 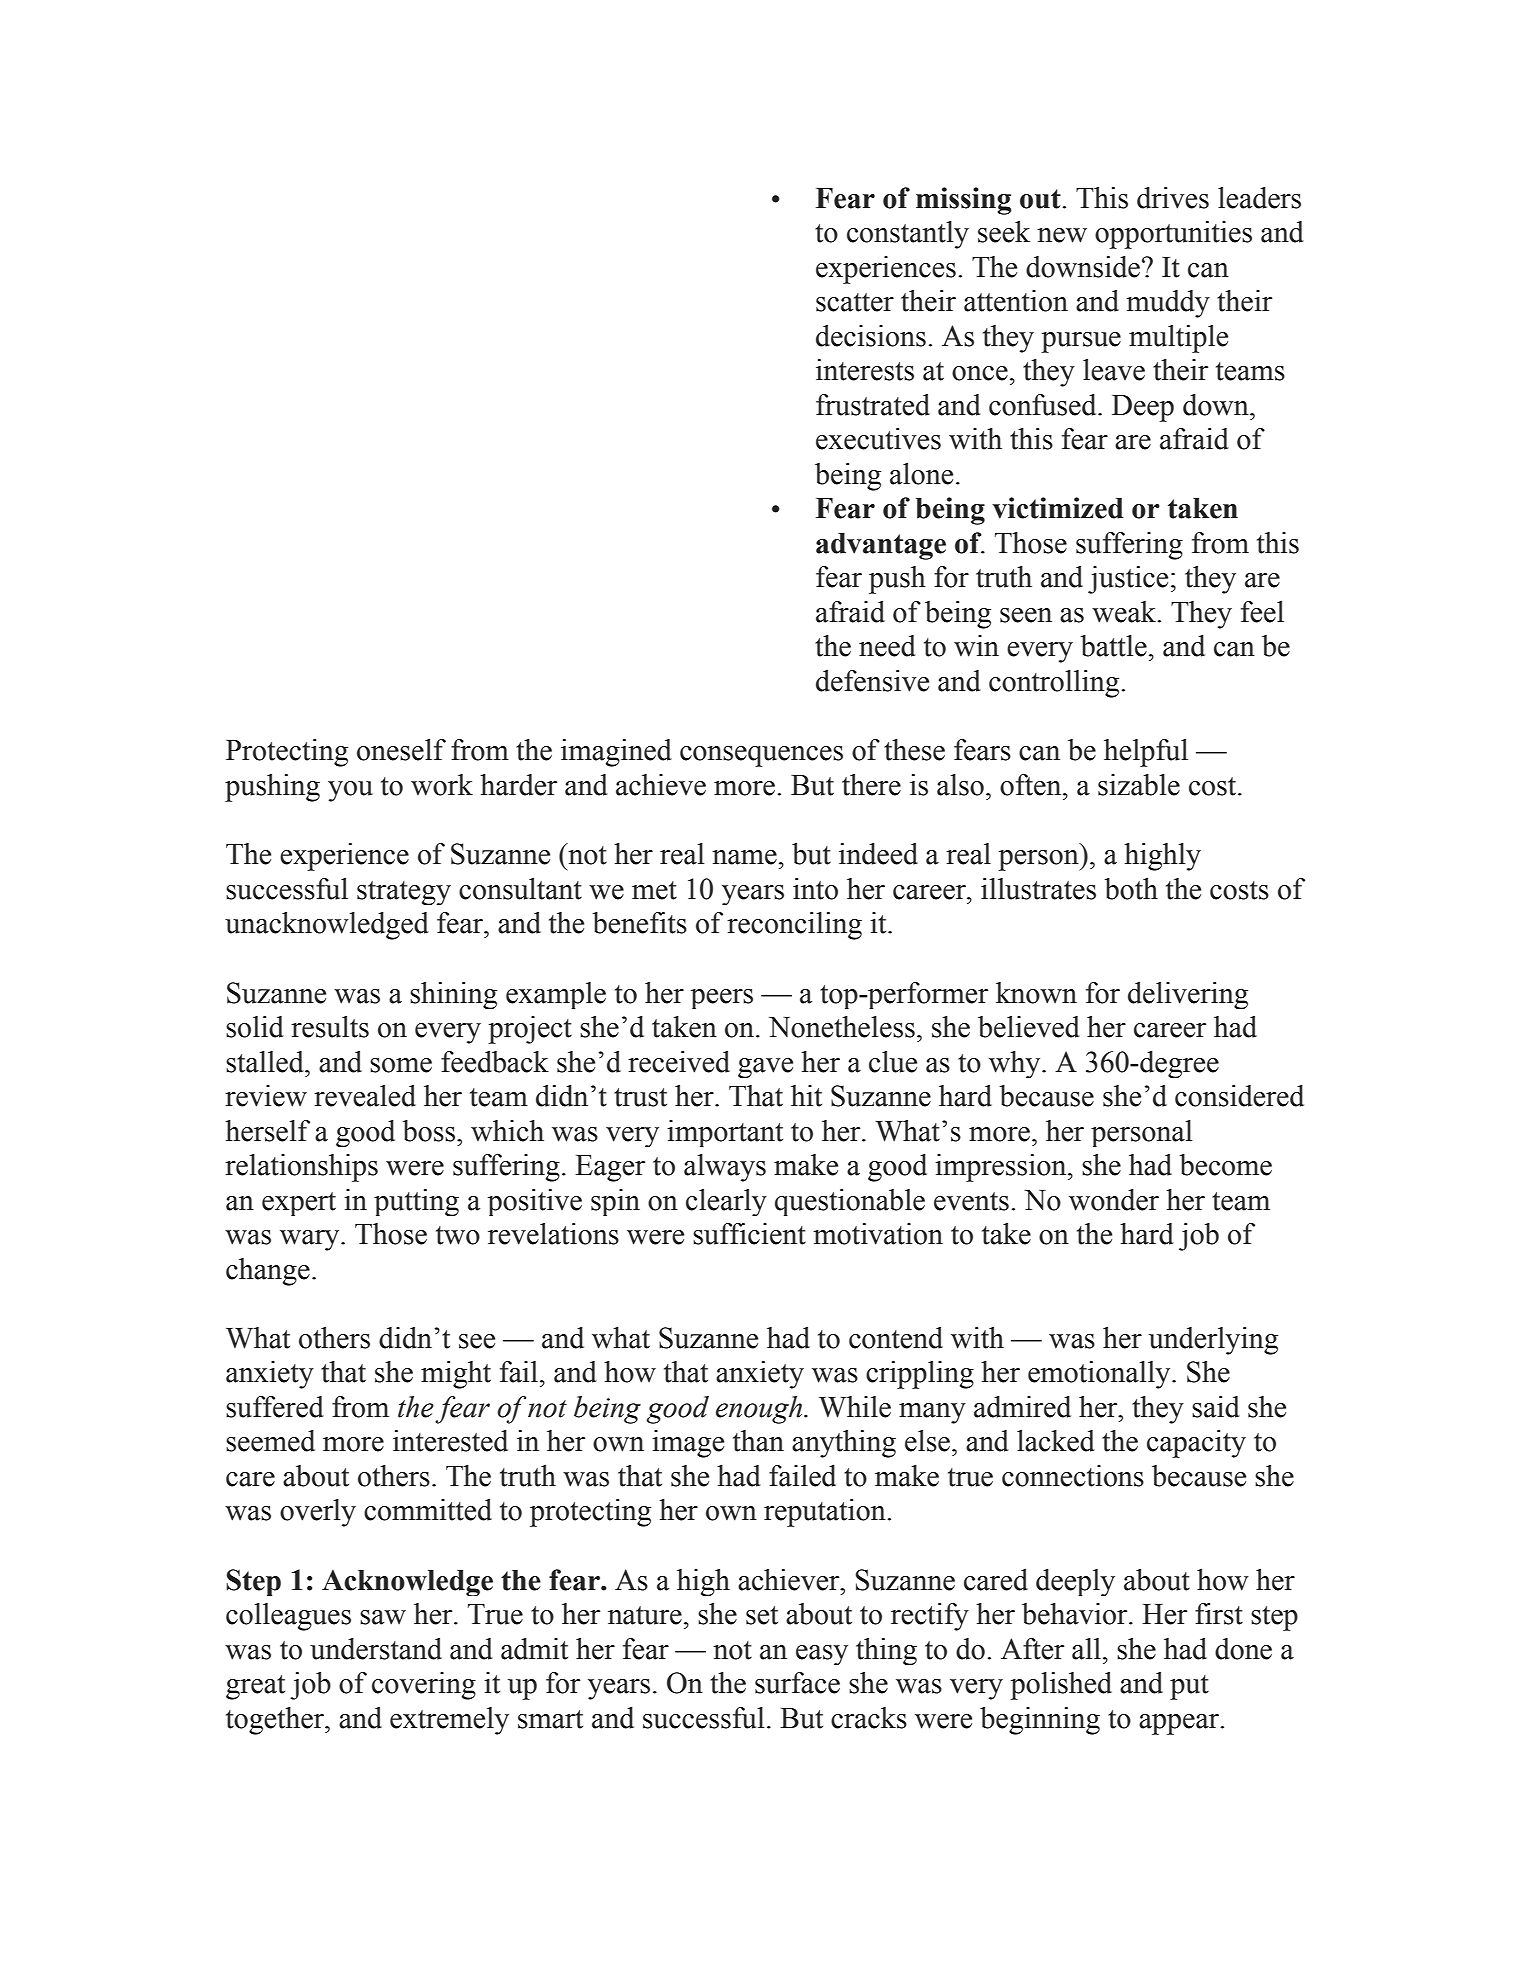 I want to click on constantly, so click(x=908, y=235).
